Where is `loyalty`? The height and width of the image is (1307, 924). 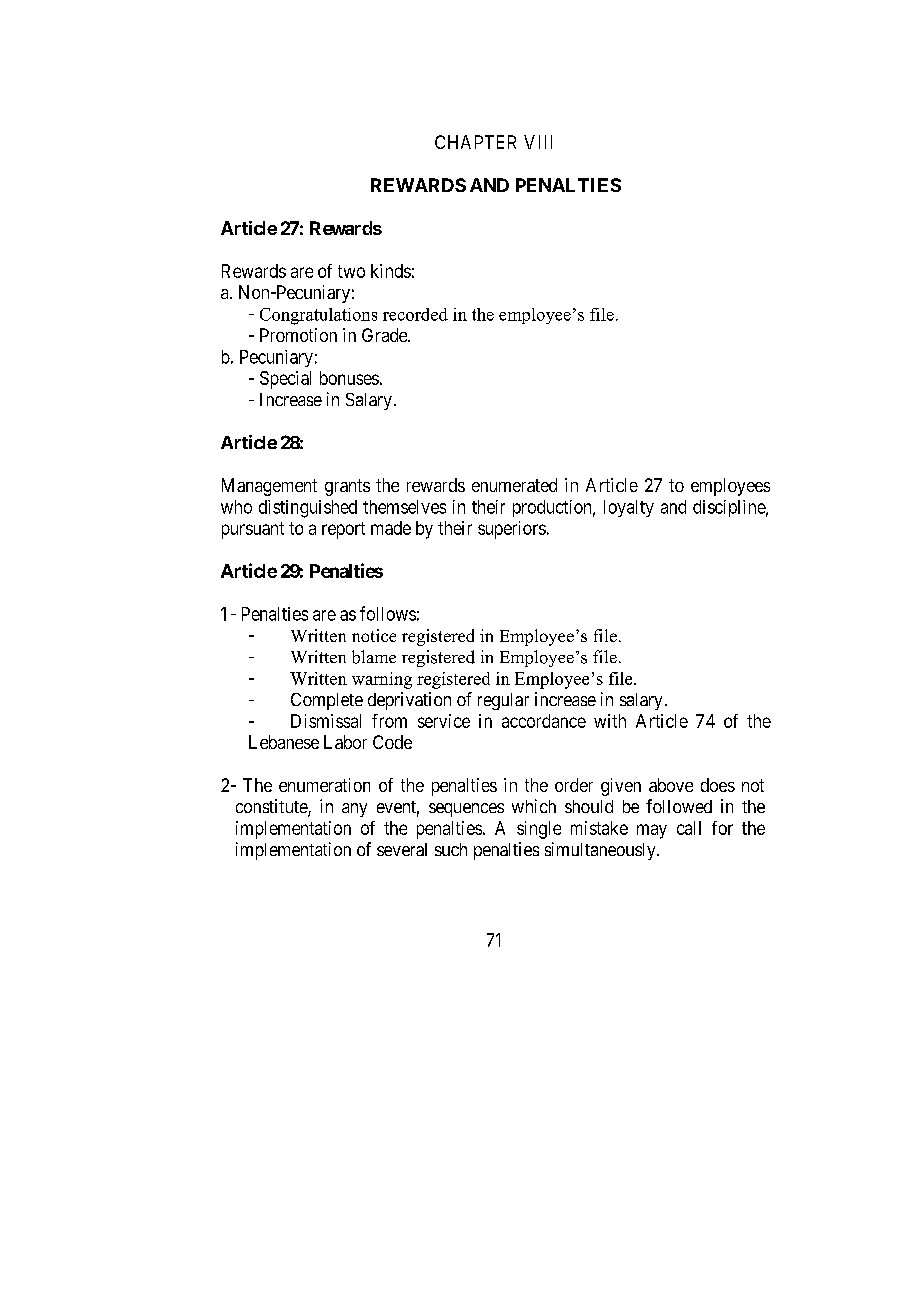 loyalty is located at coordinates (629, 508).
